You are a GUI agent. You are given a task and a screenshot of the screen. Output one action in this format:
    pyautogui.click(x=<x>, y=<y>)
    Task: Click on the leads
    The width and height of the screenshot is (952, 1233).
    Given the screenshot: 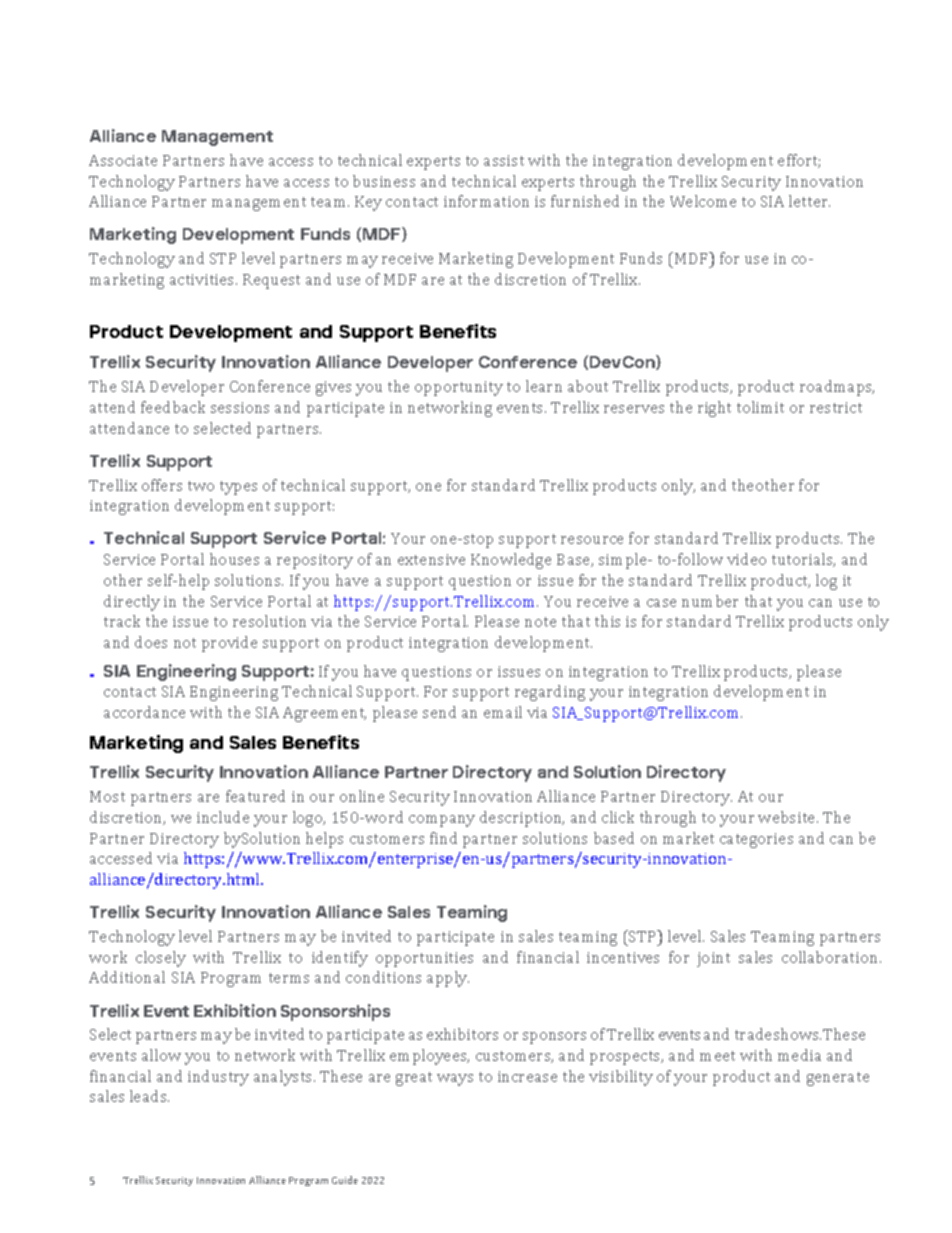 What is the action you would take?
    pyautogui.click(x=149, y=1096)
